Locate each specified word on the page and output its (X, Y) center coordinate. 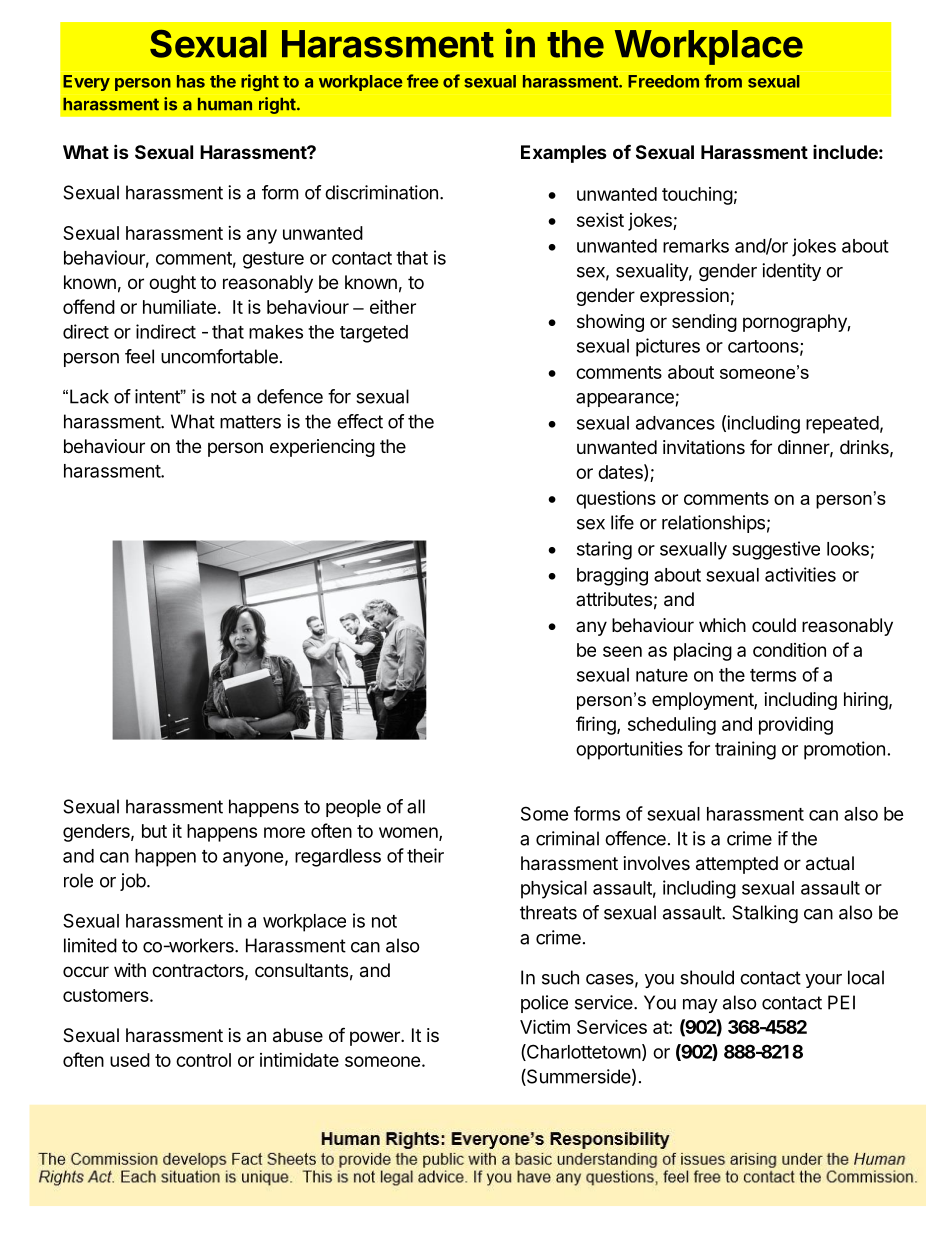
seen (622, 651)
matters (250, 422)
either (393, 306)
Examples (564, 154)
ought (172, 284)
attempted (737, 865)
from (723, 81)
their (425, 855)
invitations (704, 447)
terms (773, 675)
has (191, 81)
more (284, 832)
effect (360, 421)
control (203, 1060)
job (133, 882)
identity (791, 272)
